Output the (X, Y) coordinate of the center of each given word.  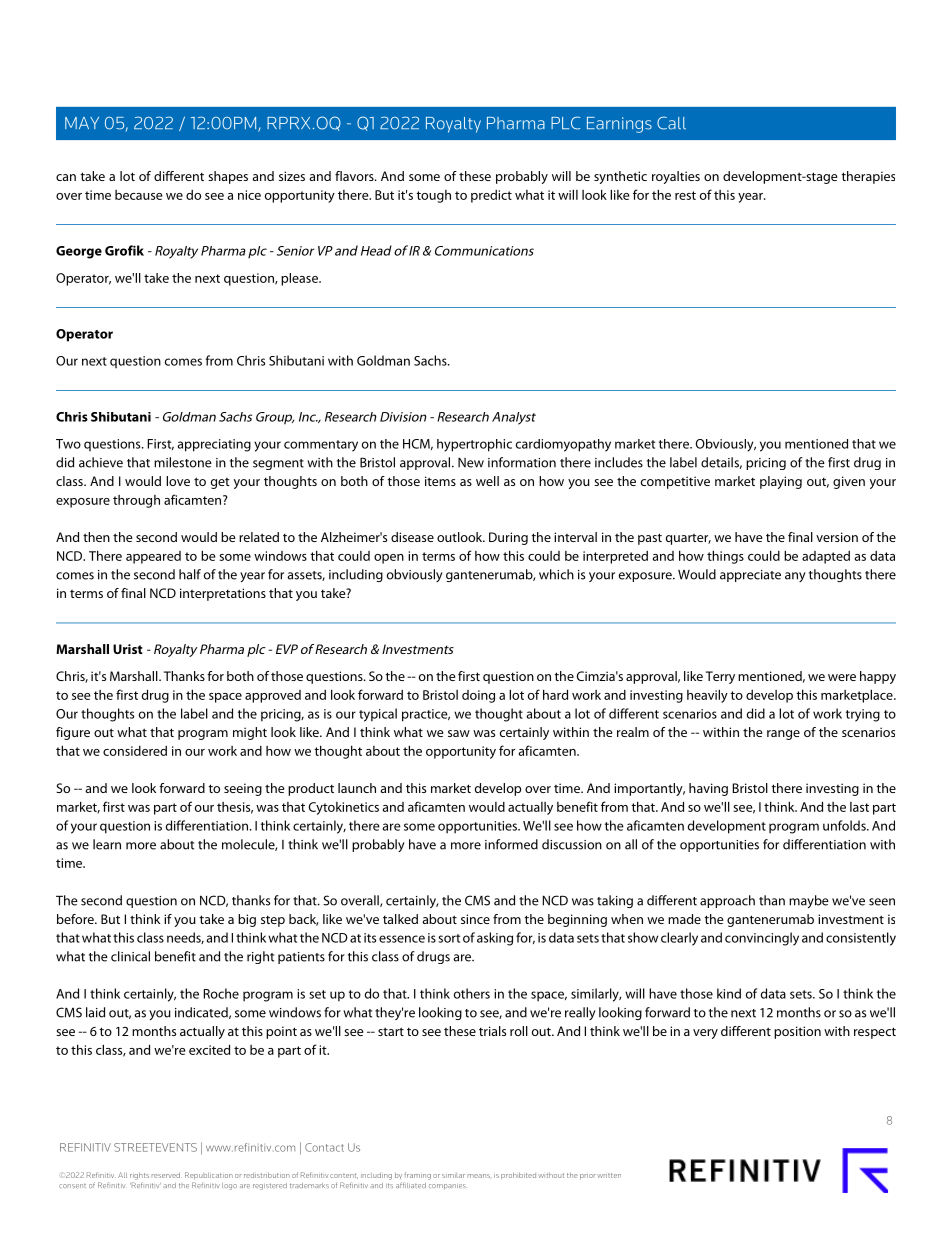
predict (491, 196)
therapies (868, 177)
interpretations (223, 594)
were (842, 677)
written (609, 1175)
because (139, 195)
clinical (130, 956)
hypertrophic (474, 445)
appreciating (214, 445)
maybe (809, 901)
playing (781, 482)
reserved (166, 1175)
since (475, 919)
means (480, 1176)
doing (478, 696)
